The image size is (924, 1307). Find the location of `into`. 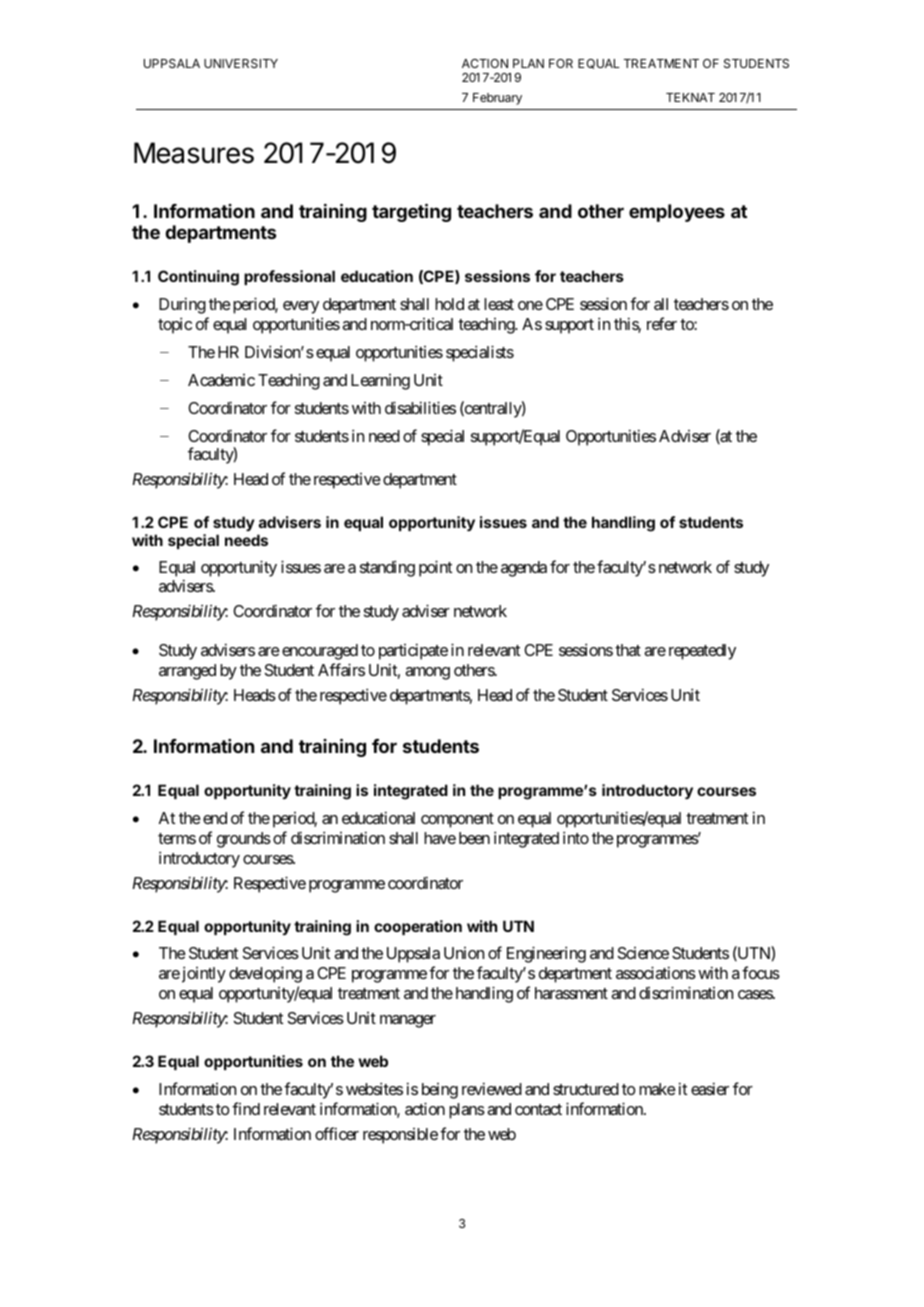

into is located at coordinates (576, 837).
